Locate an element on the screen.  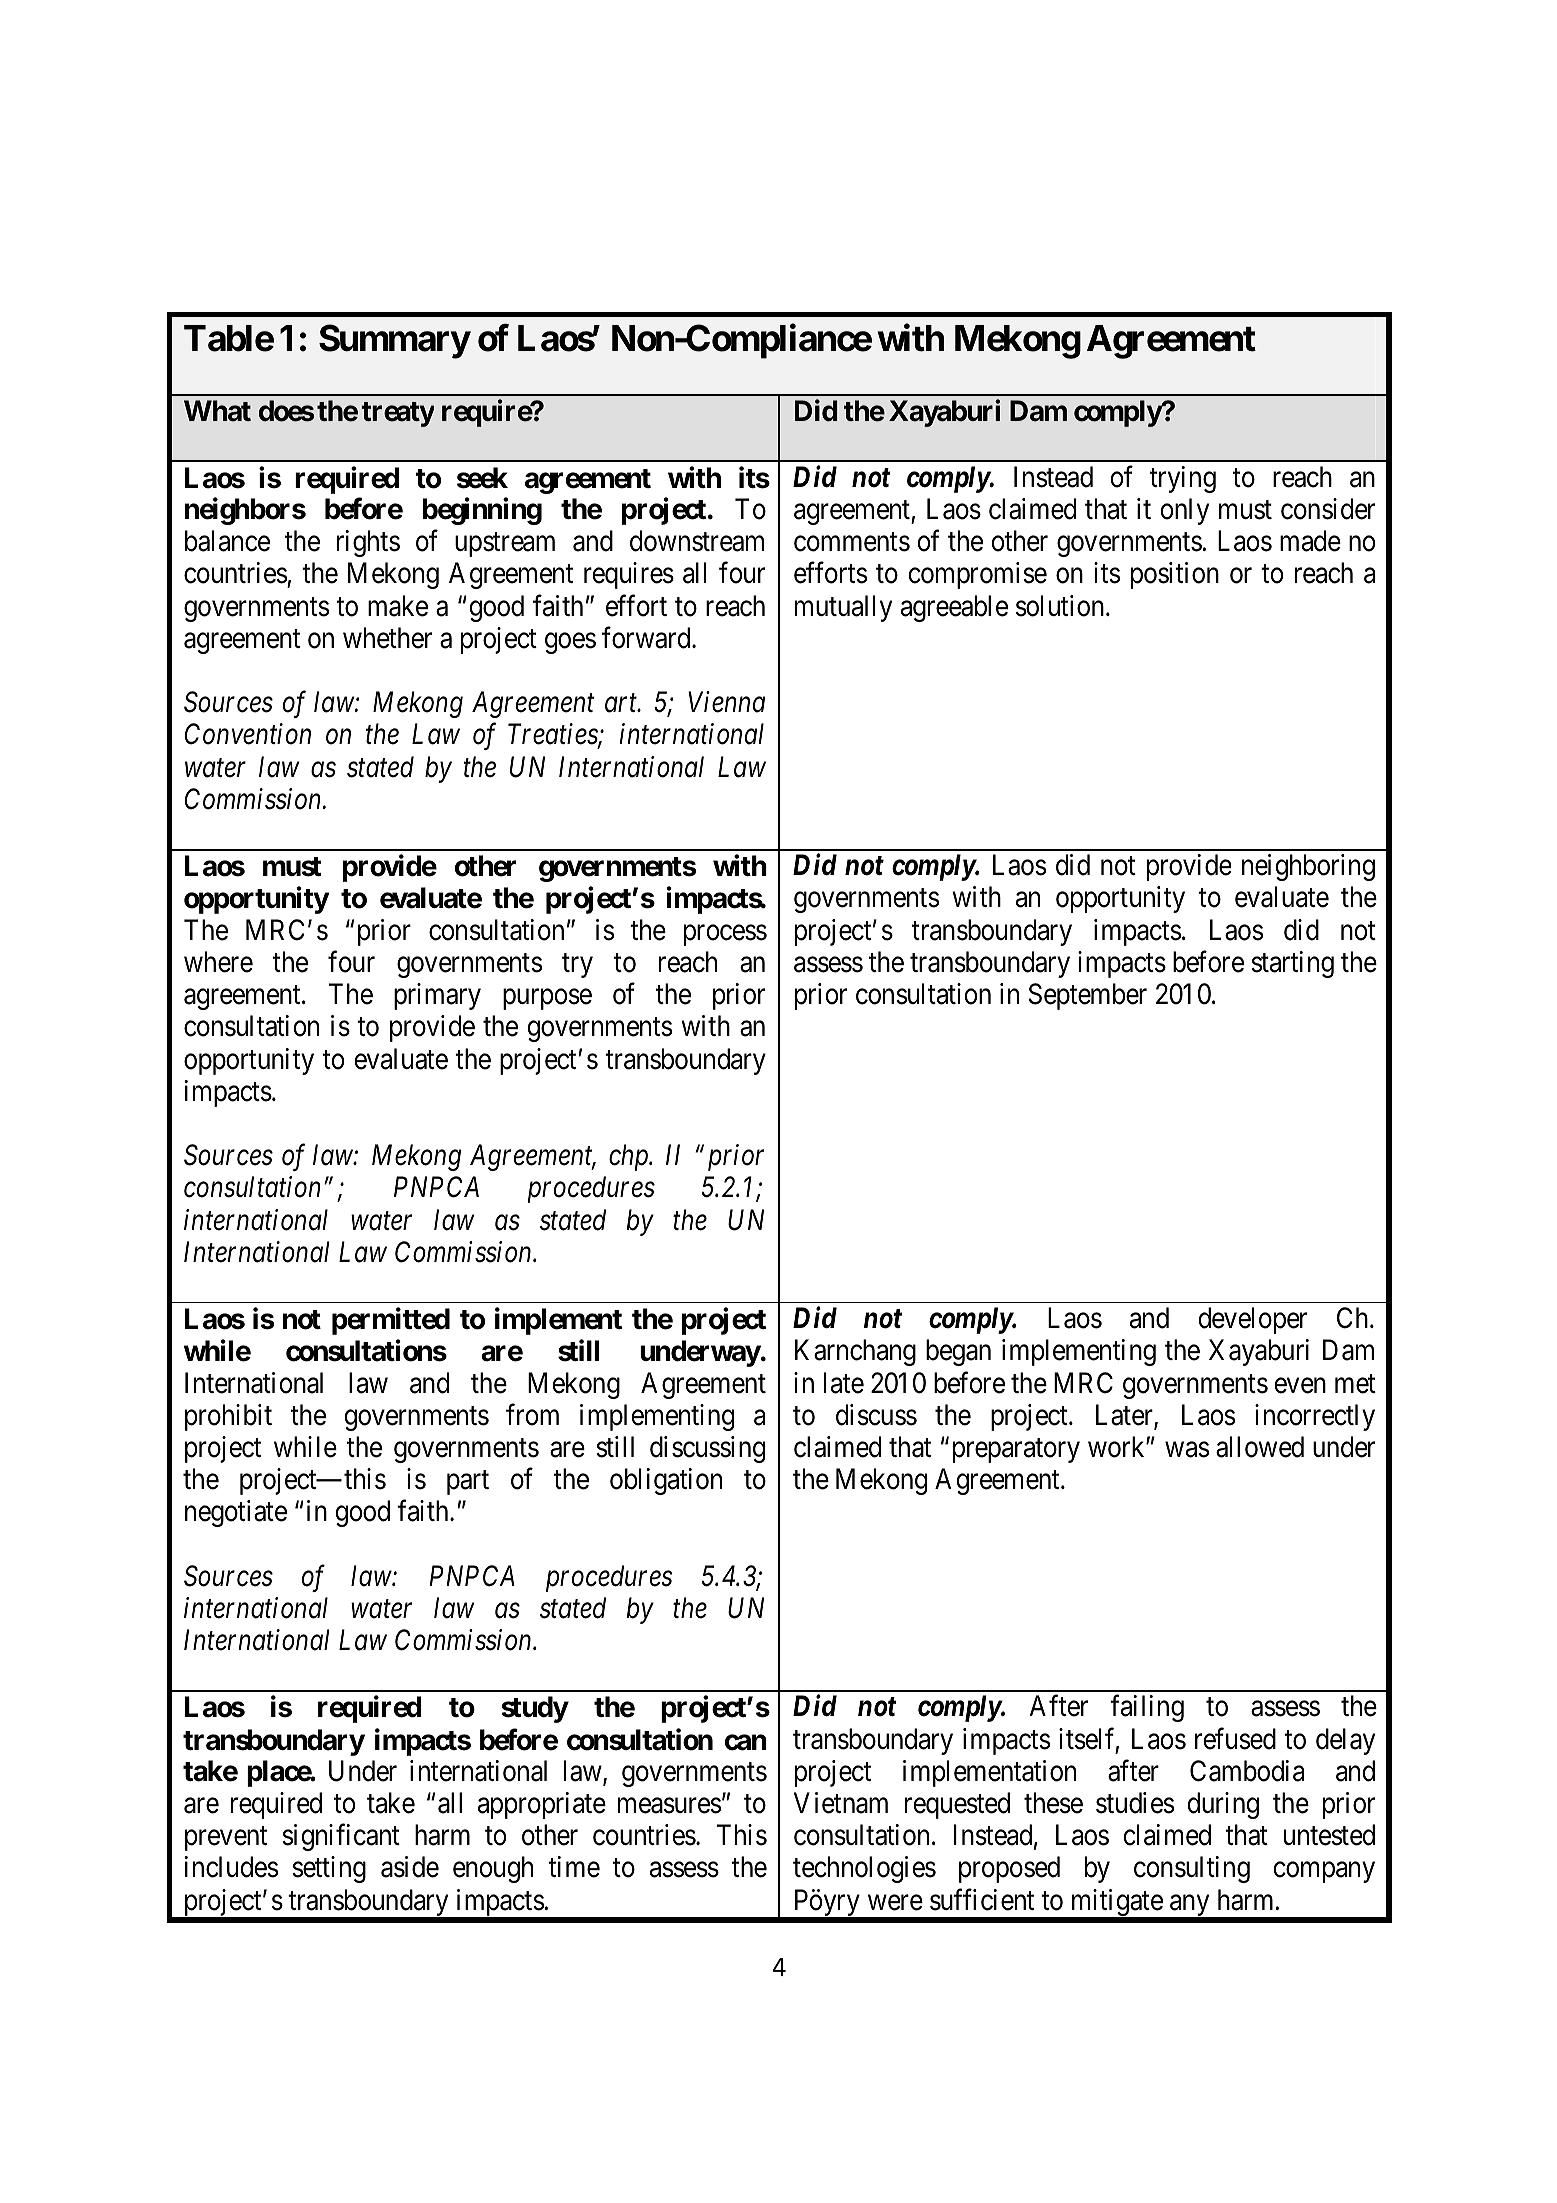
trying is located at coordinates (1183, 479).
